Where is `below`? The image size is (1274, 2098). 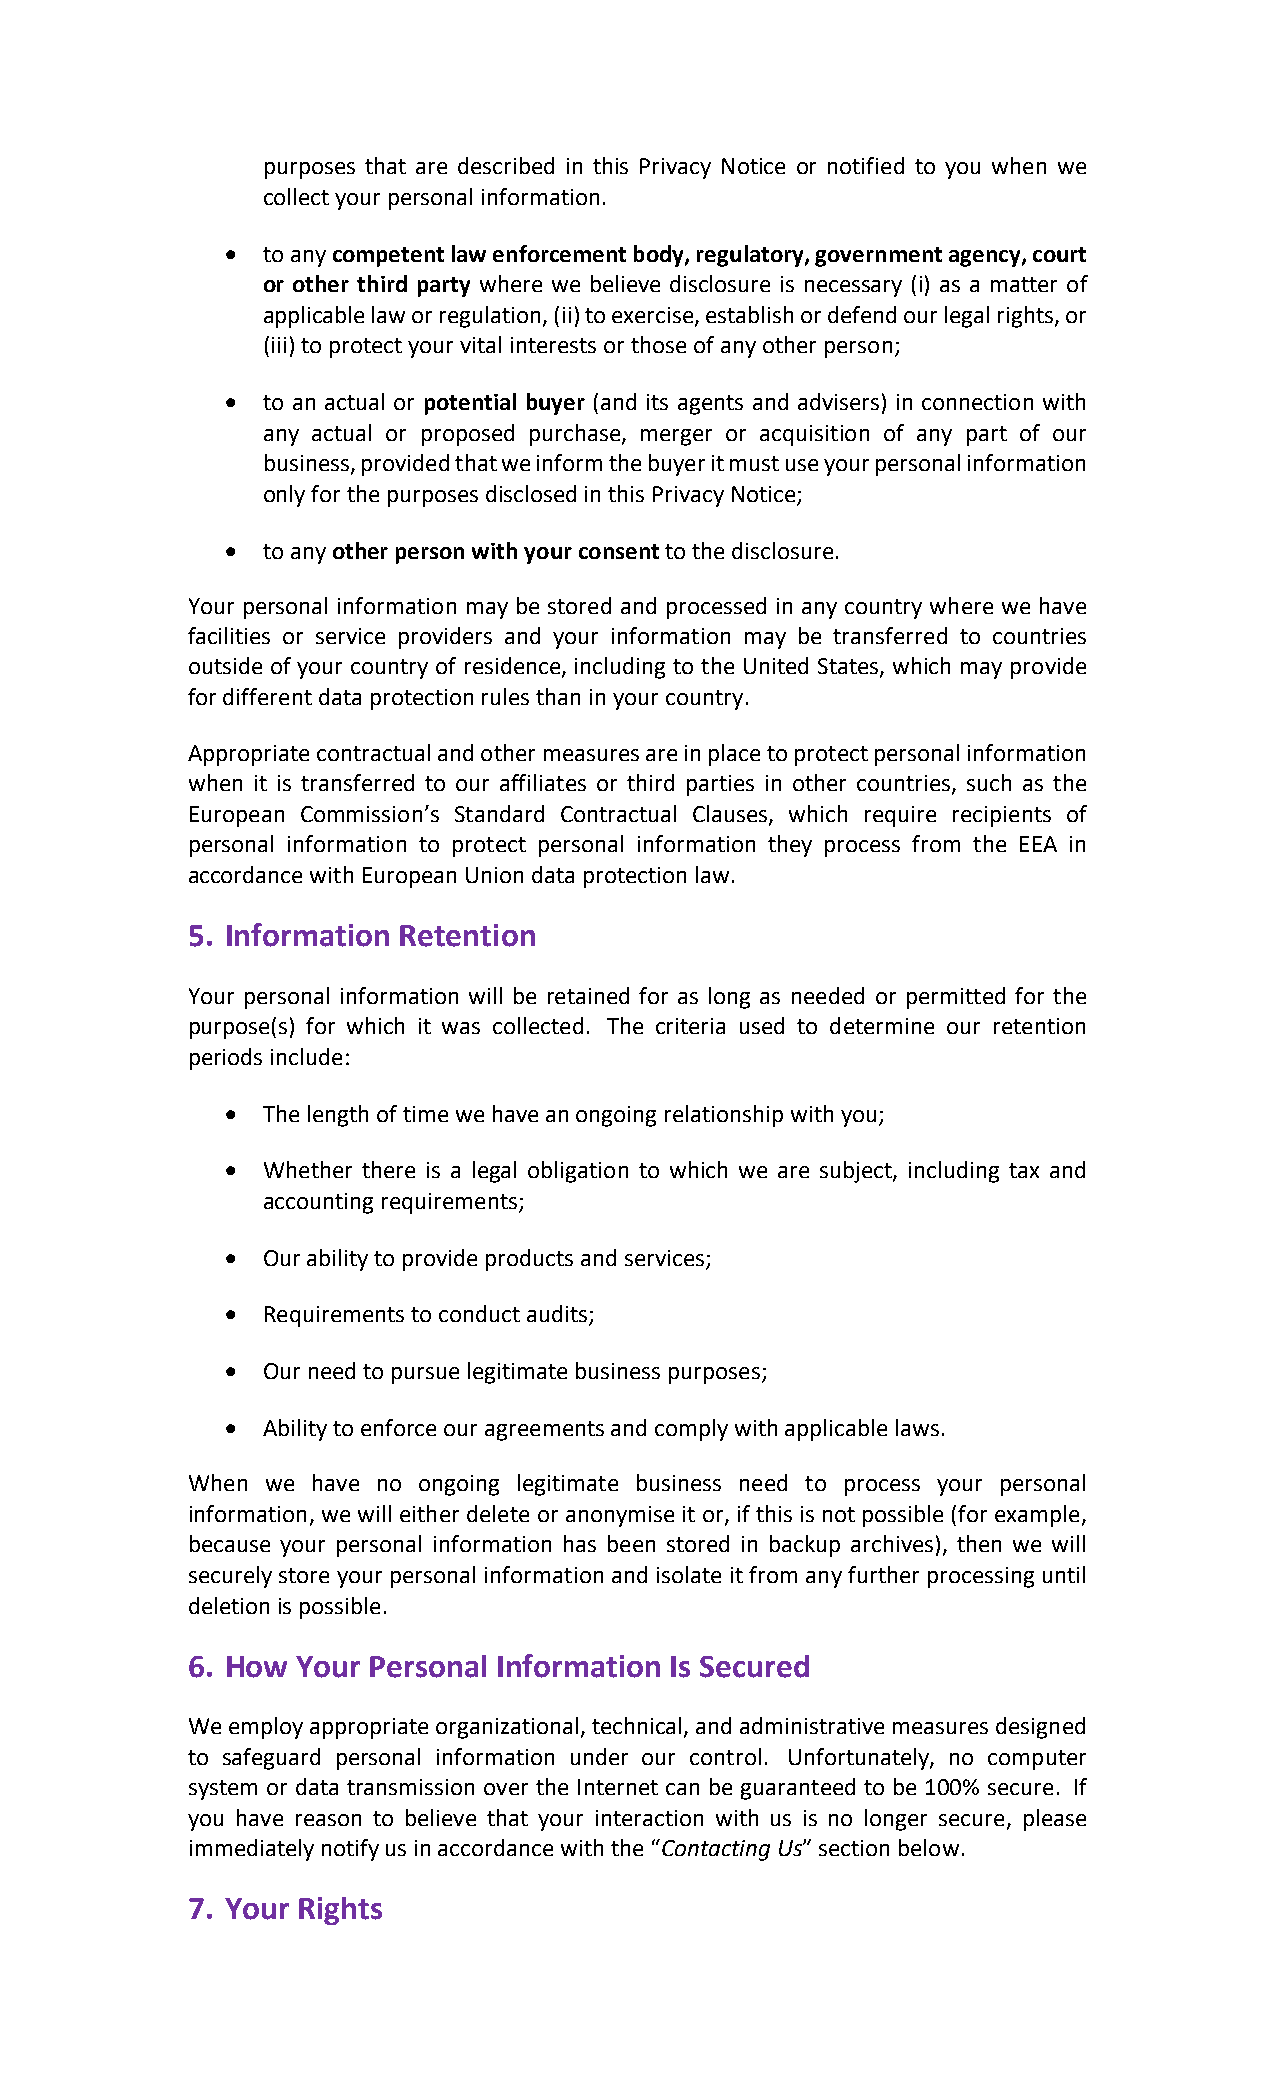 below is located at coordinates (929, 1847).
